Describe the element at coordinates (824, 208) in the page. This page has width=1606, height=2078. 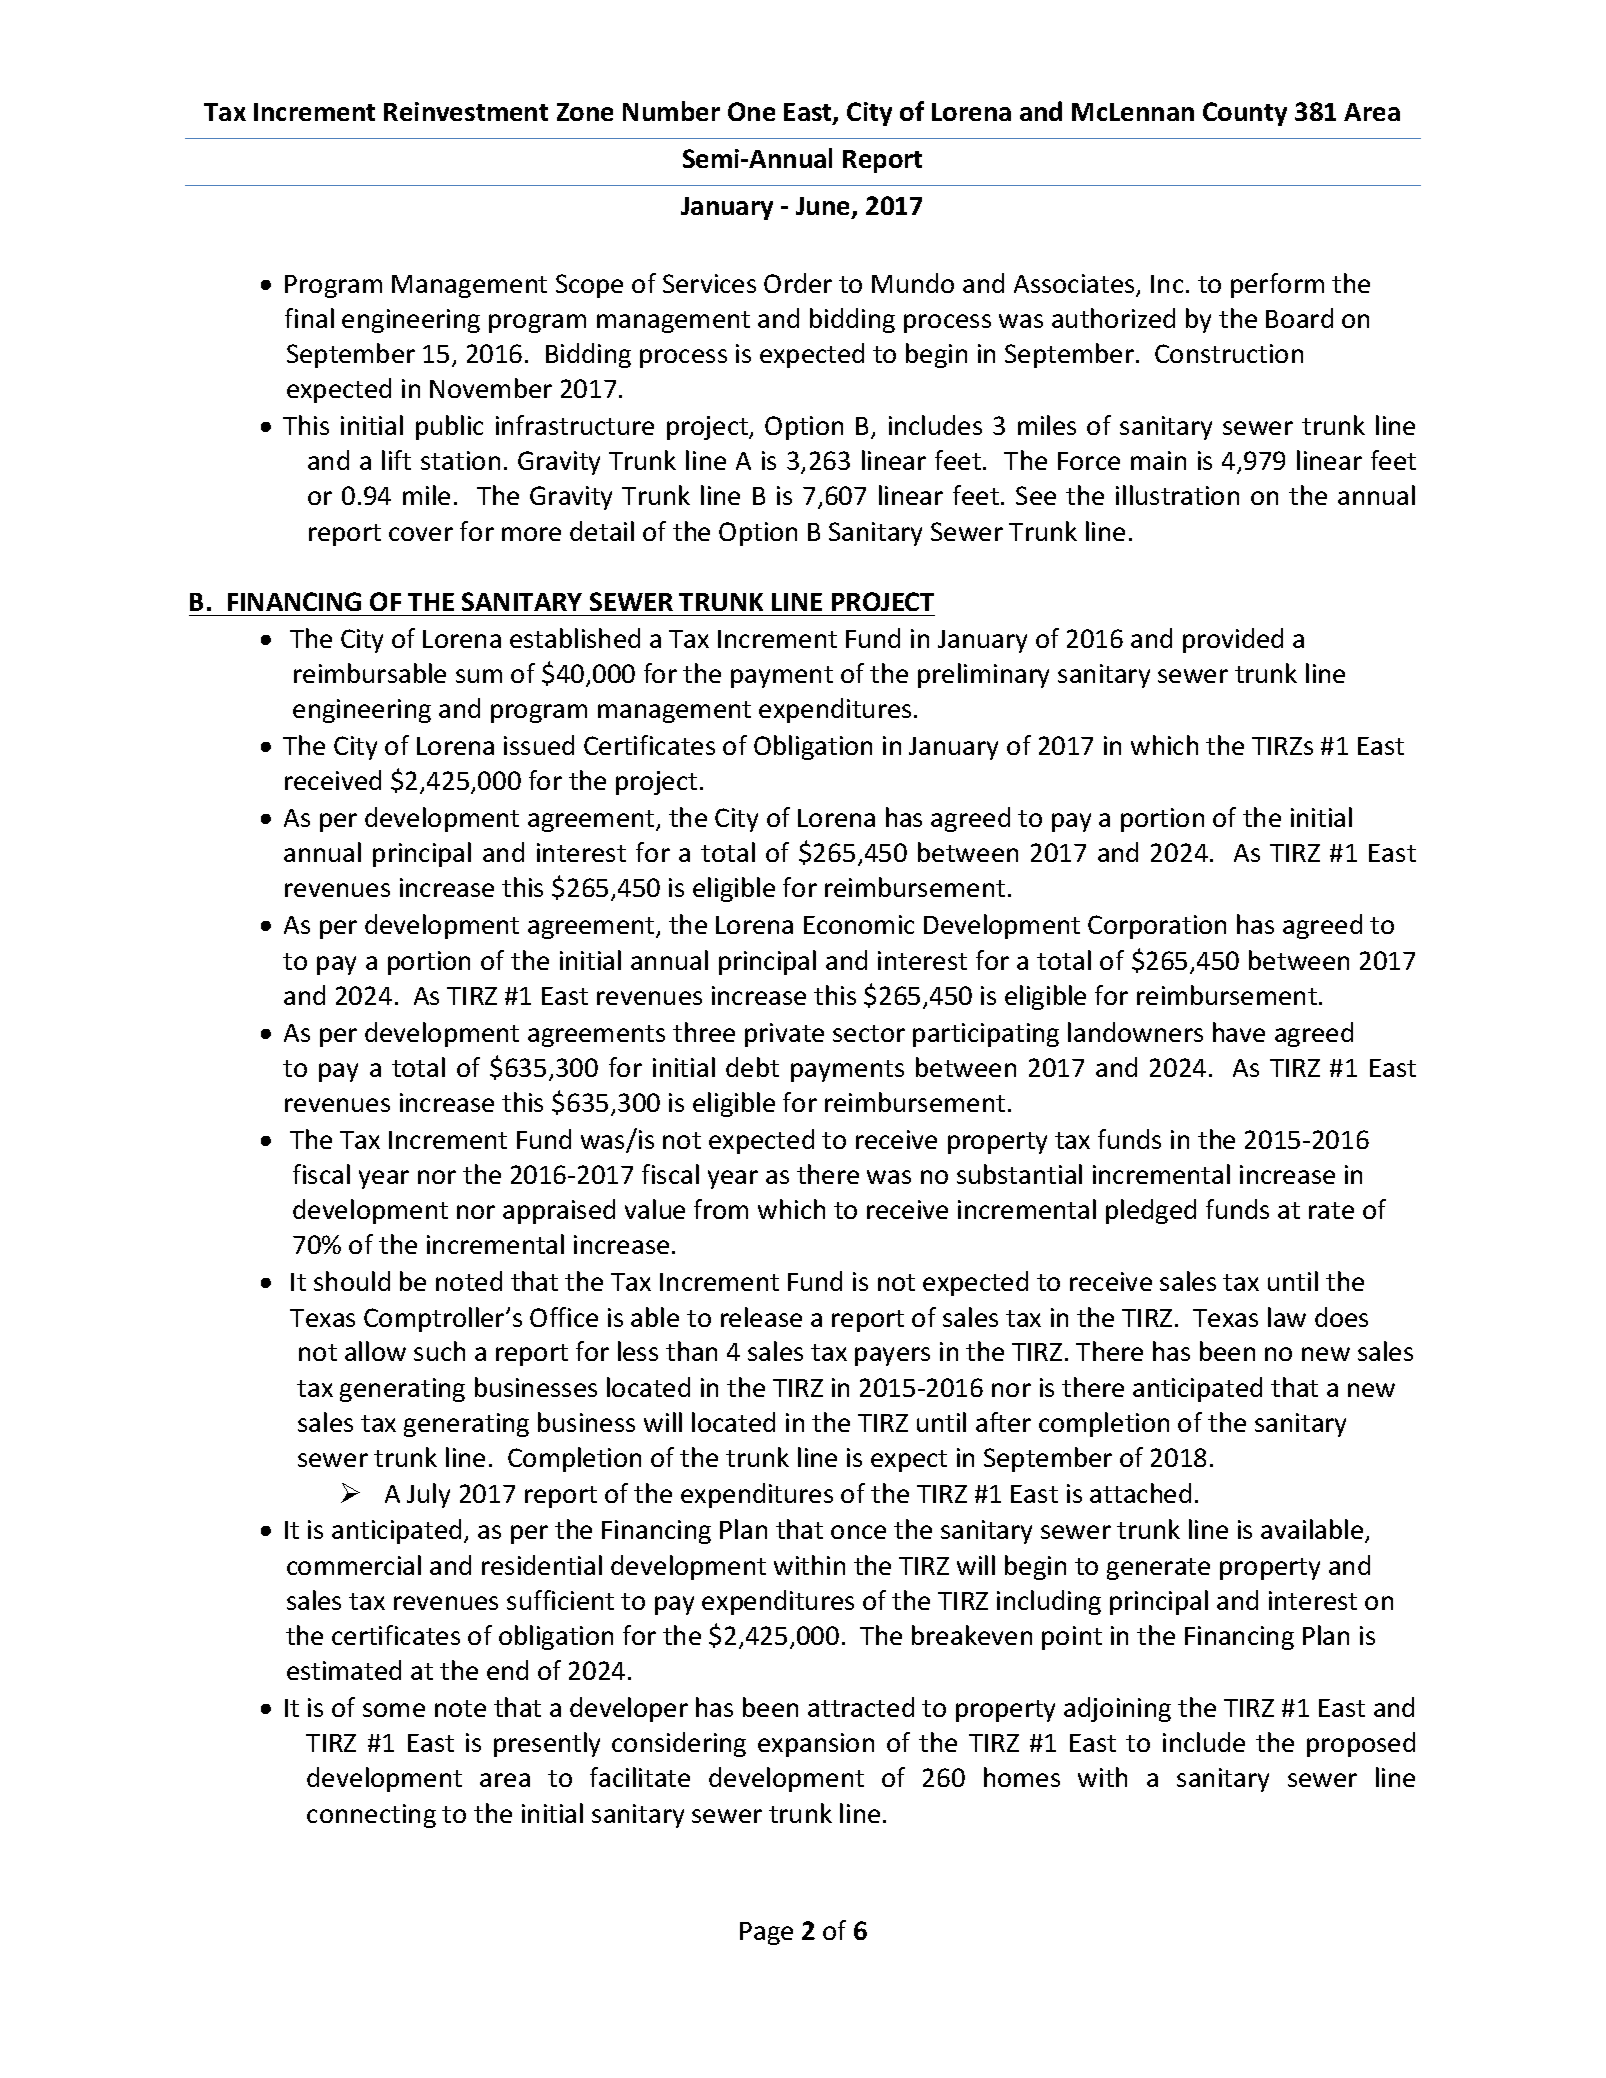
I see `June` at that location.
